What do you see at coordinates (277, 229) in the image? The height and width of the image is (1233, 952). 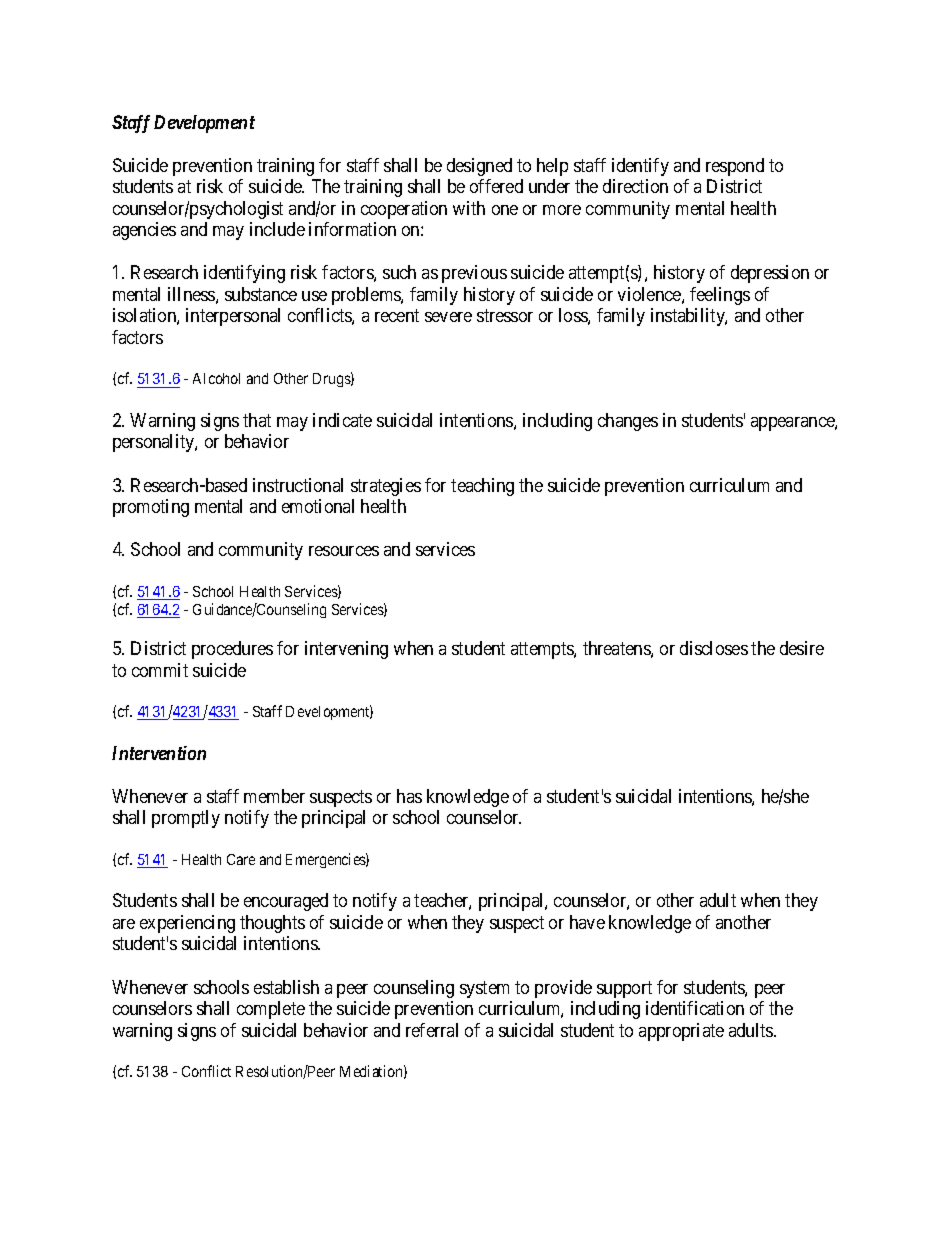 I see `include` at bounding box center [277, 229].
